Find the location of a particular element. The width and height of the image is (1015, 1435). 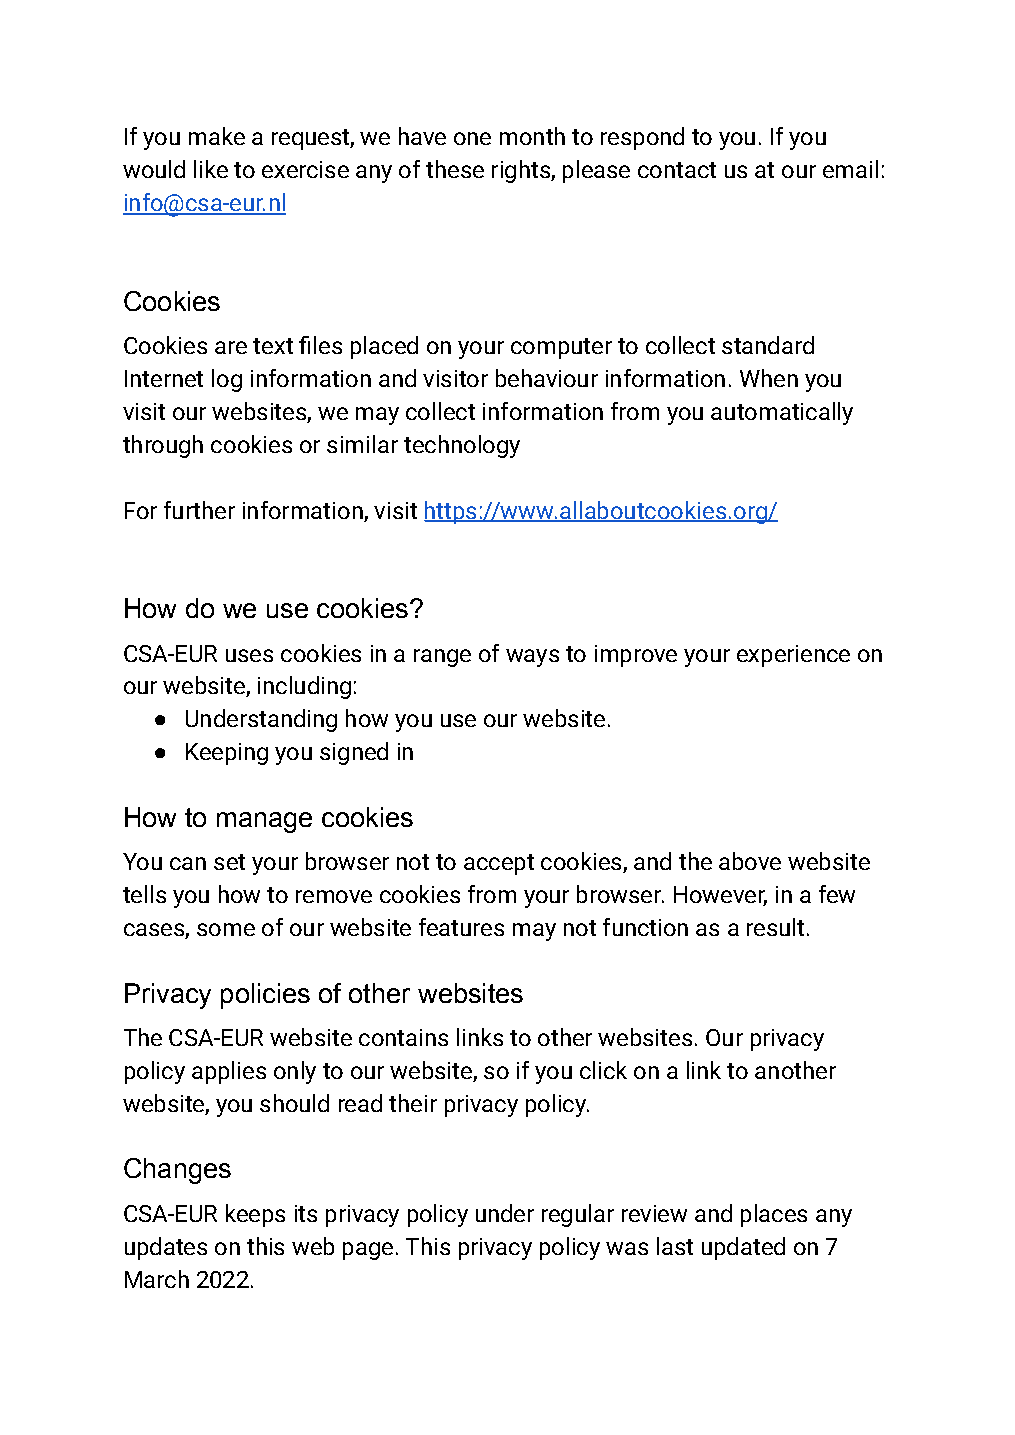

technology is located at coordinates (462, 446).
